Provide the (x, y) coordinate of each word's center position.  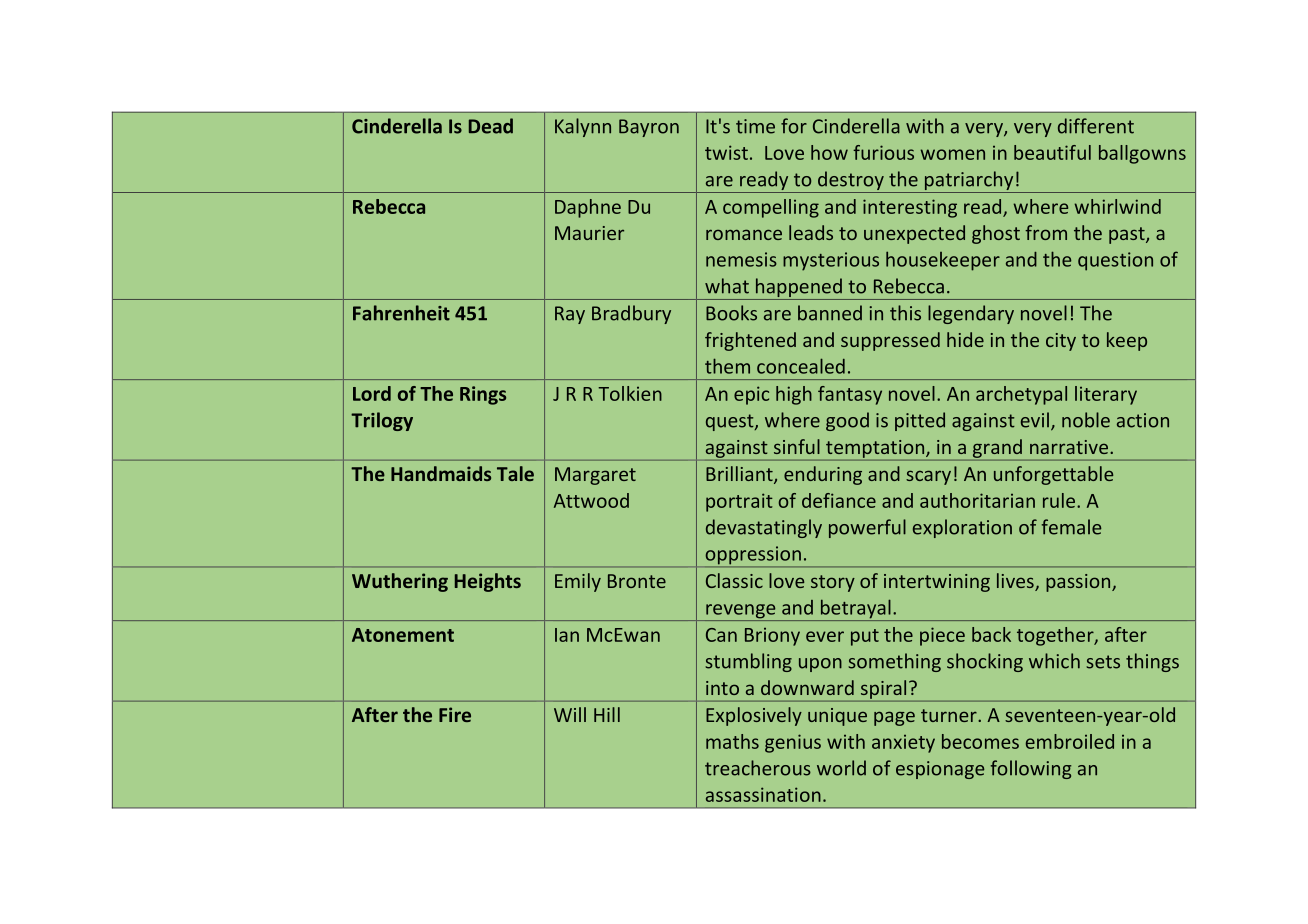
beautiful (1052, 152)
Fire (455, 714)
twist (726, 152)
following (1031, 769)
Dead (491, 126)
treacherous (758, 768)
